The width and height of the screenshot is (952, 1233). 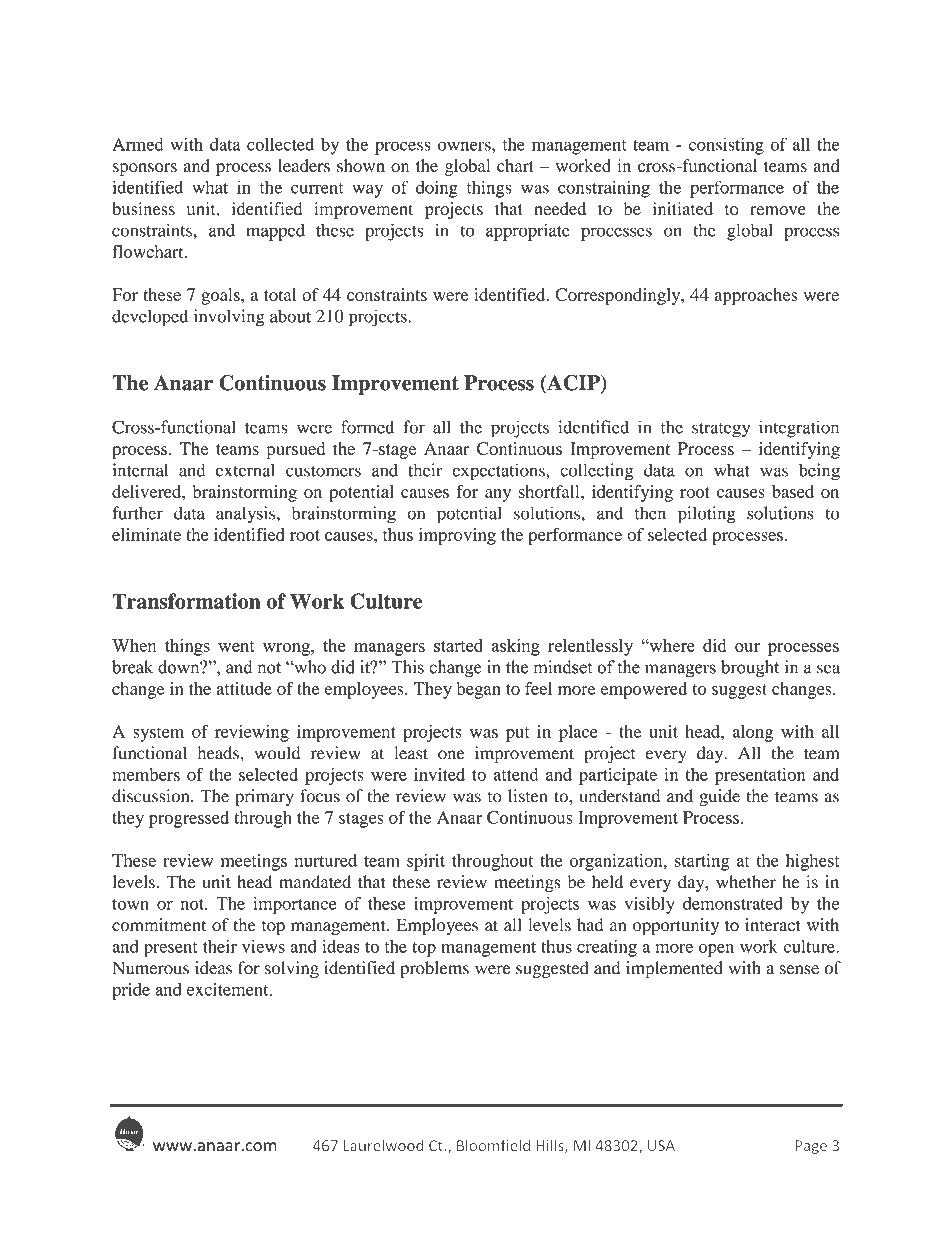 What do you see at coordinates (746, 882) in the screenshot?
I see `whether` at bounding box center [746, 882].
